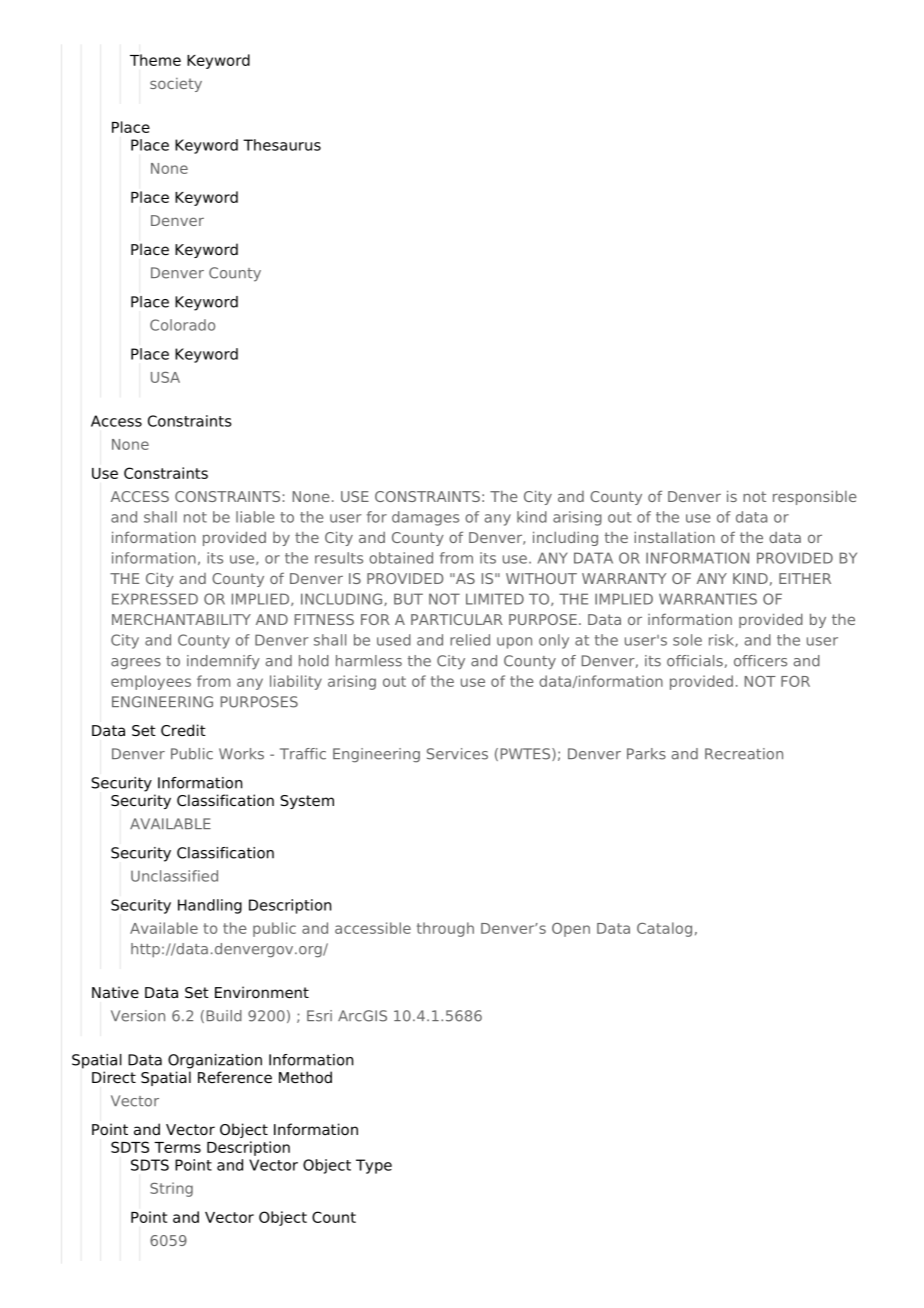 Image resolution: width=924 pixels, height=1308 pixels. I want to click on Type, so click(374, 1166).
